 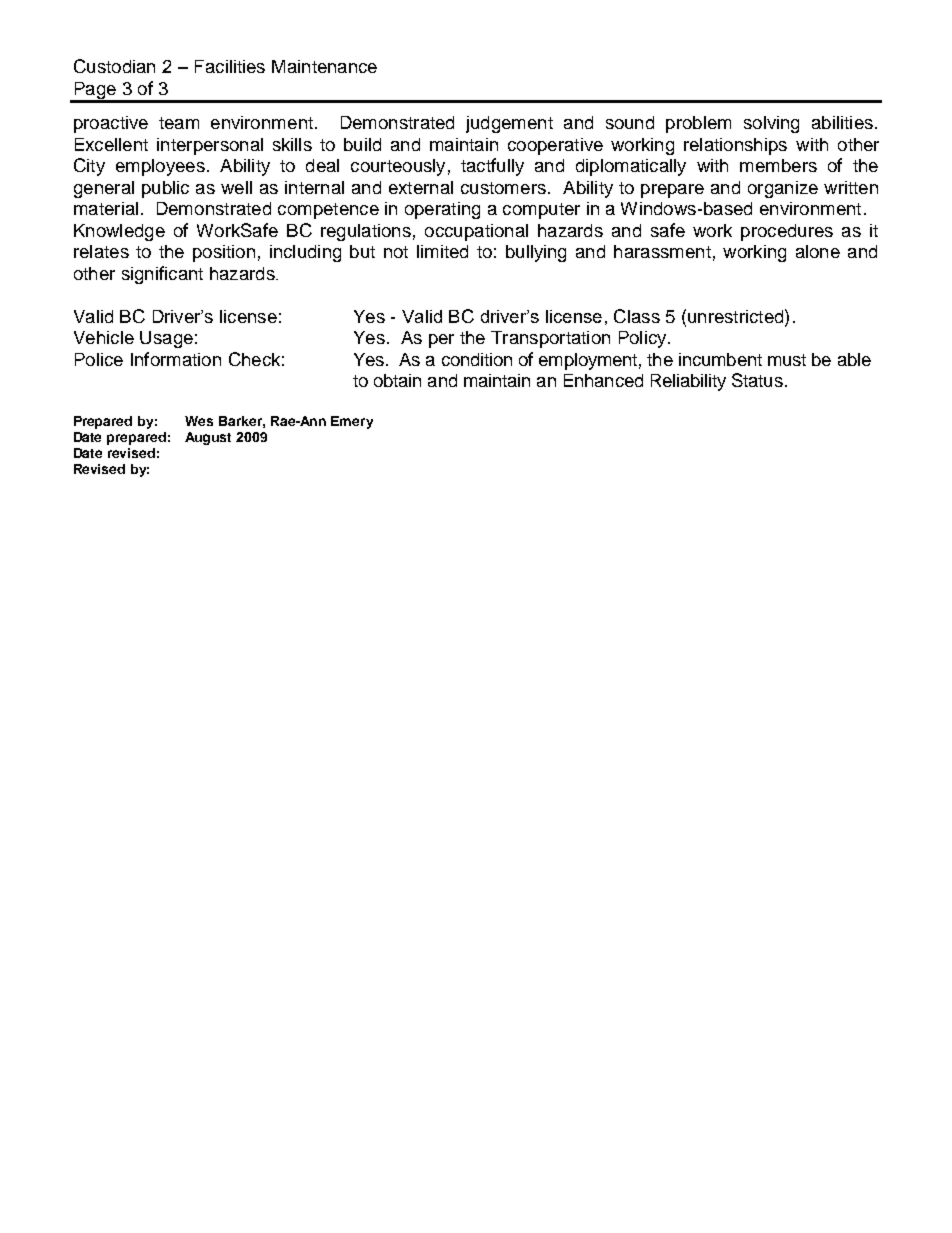 What do you see at coordinates (230, 66) in the screenshot?
I see `Facilities` at bounding box center [230, 66].
